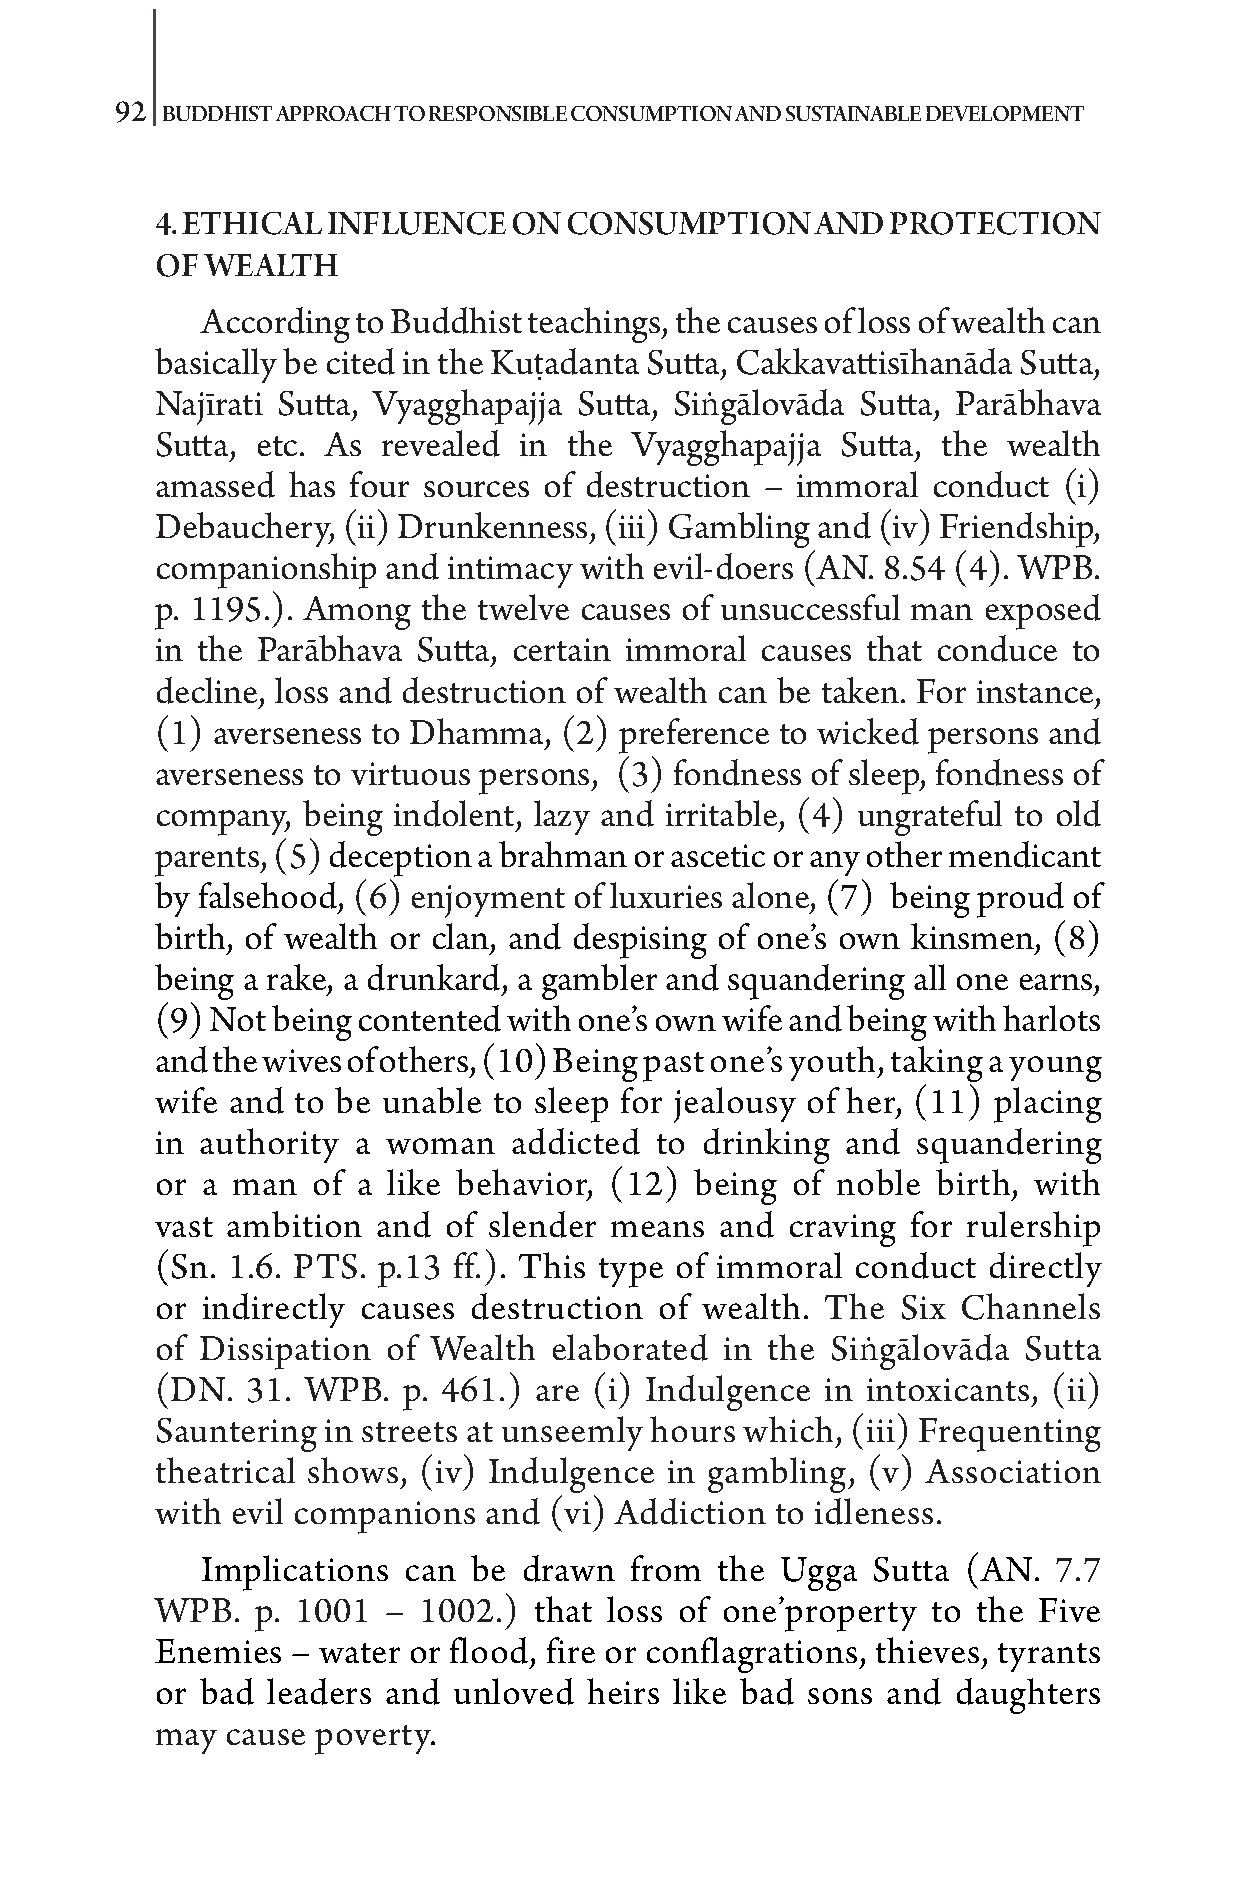 The width and height of the screenshot is (1257, 1894). What do you see at coordinates (207, 690) in the screenshot?
I see `decline` at bounding box center [207, 690].
